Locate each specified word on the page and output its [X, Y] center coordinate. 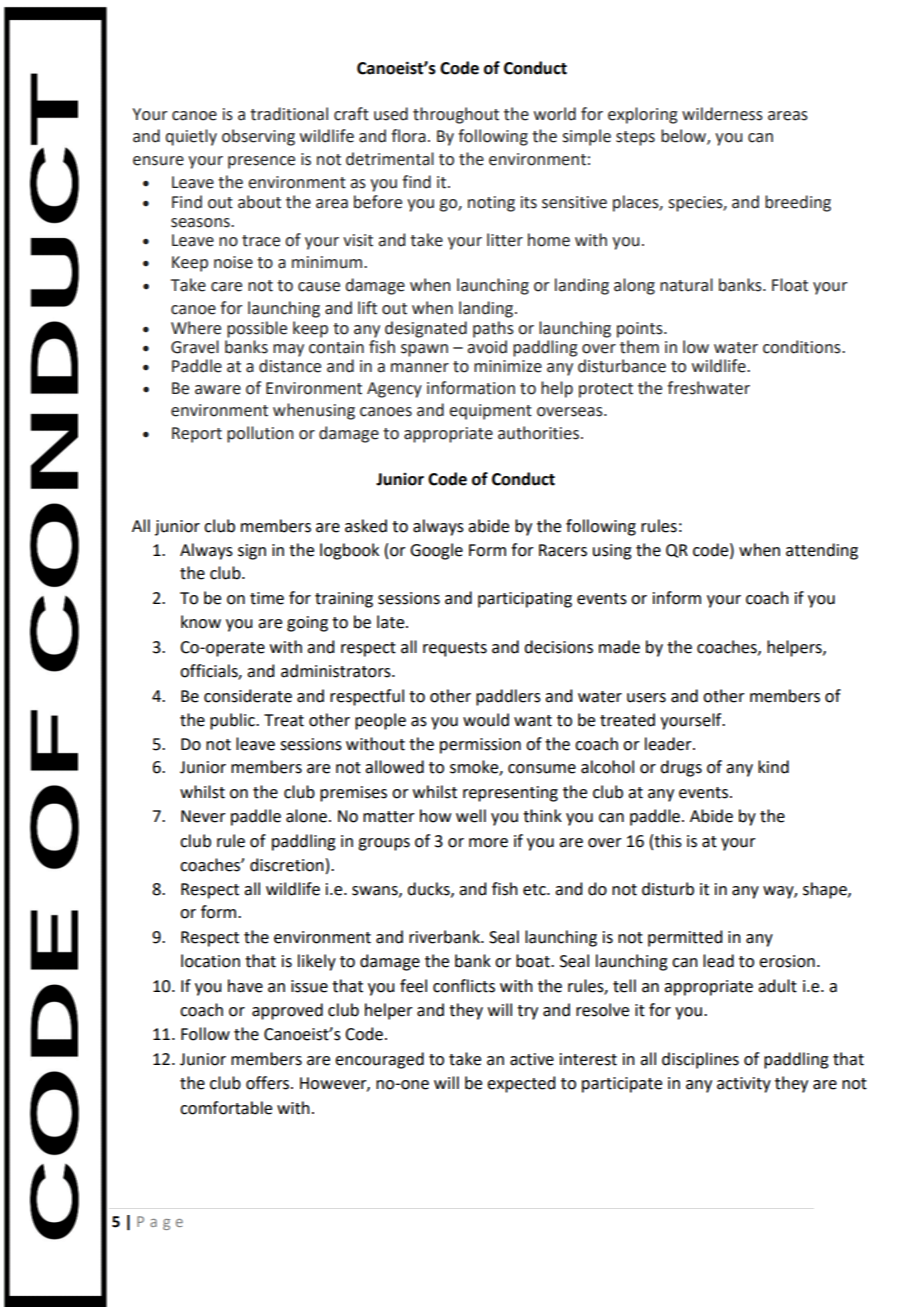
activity [744, 1085]
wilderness [722, 114]
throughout [456, 115]
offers [269, 1083]
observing [258, 137]
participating [525, 600]
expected [521, 1084]
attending [822, 551]
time [267, 598]
